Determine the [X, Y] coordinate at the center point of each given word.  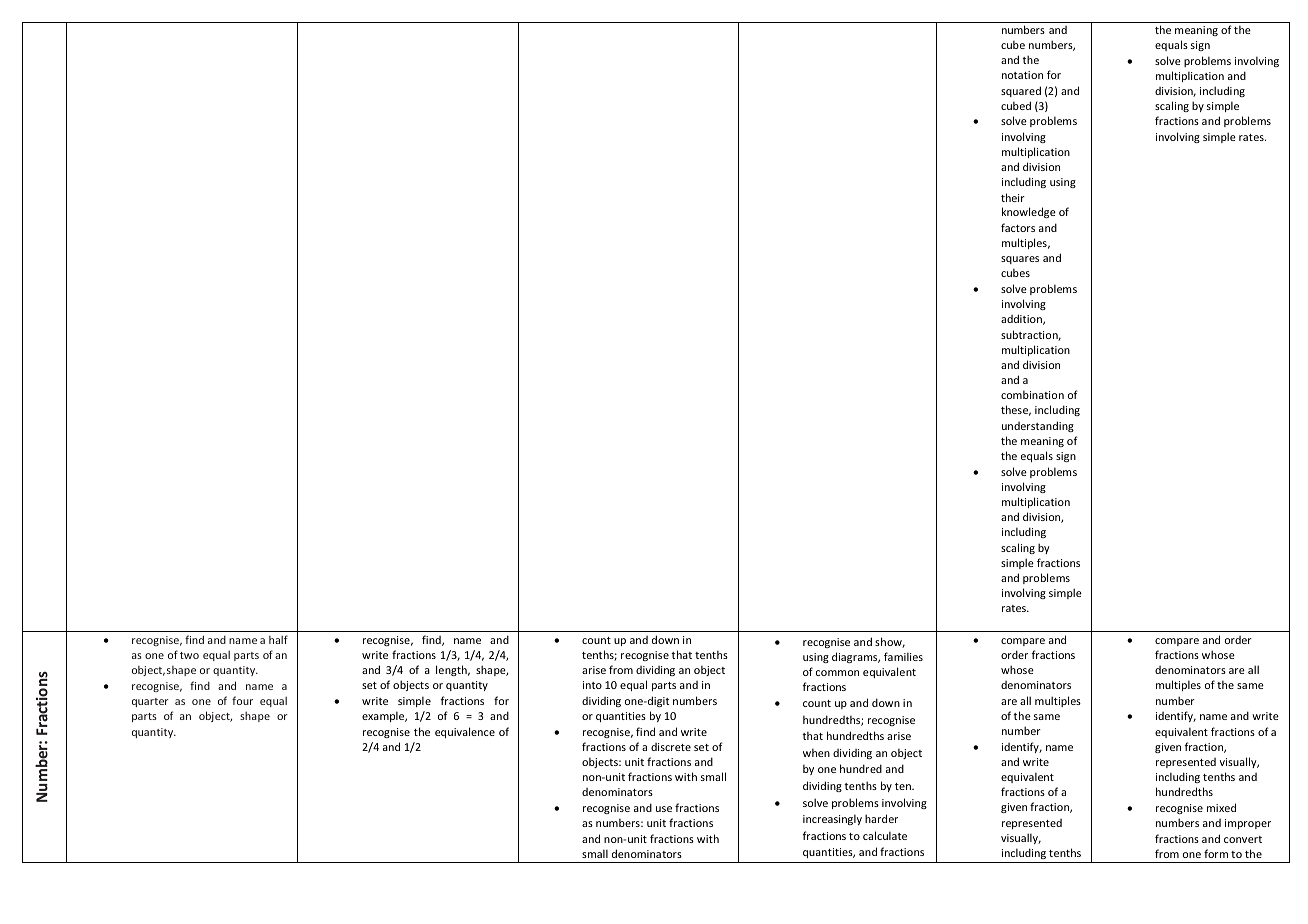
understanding [1038, 426]
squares [1020, 260]
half [278, 639]
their [1013, 197]
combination [1032, 394]
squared [1021, 91]
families [903, 656]
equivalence [465, 732]
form [1216, 853]
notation [1022, 75]
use [664, 809]
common [837, 673]
